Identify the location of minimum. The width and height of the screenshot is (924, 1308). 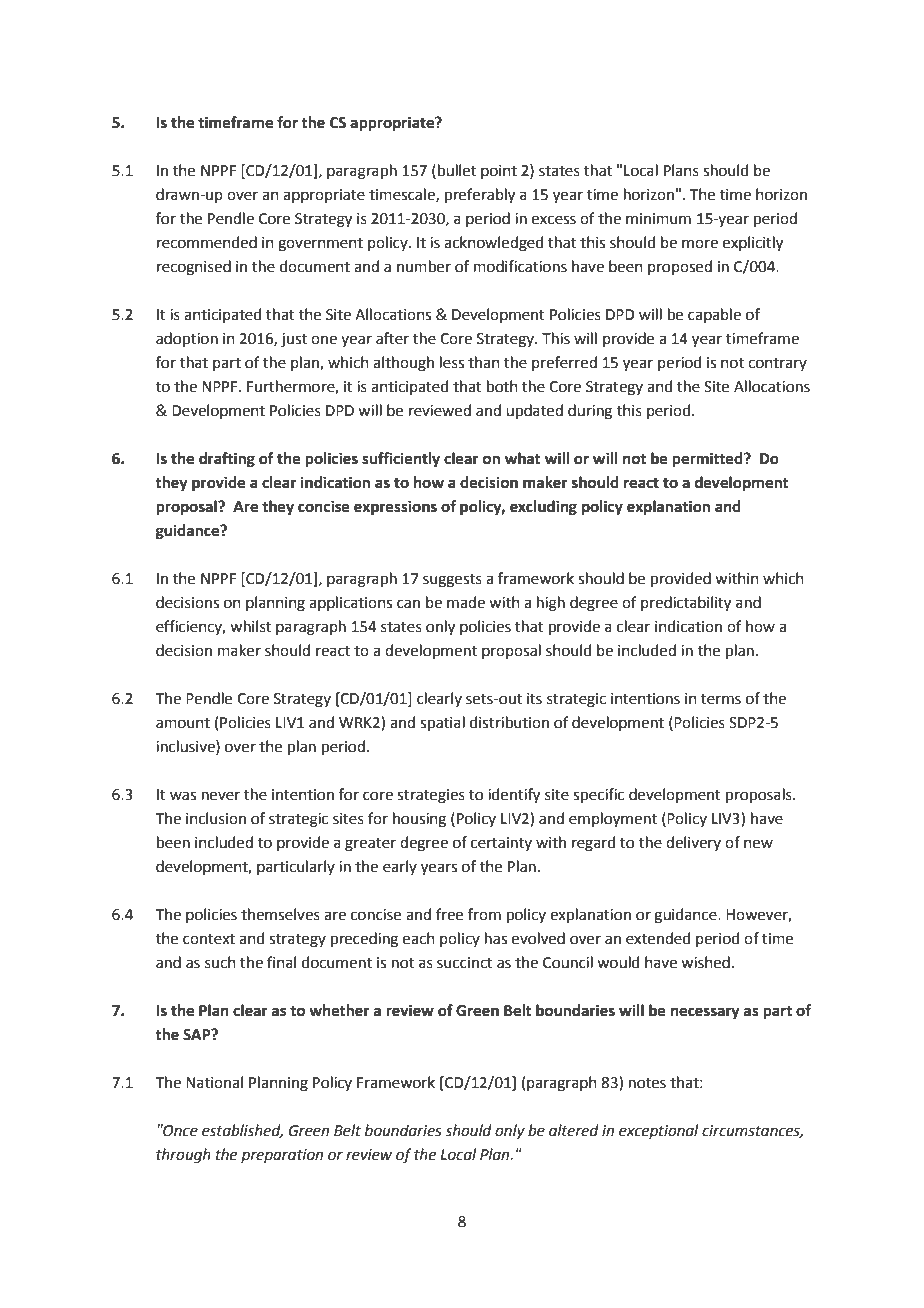
(658, 219).
